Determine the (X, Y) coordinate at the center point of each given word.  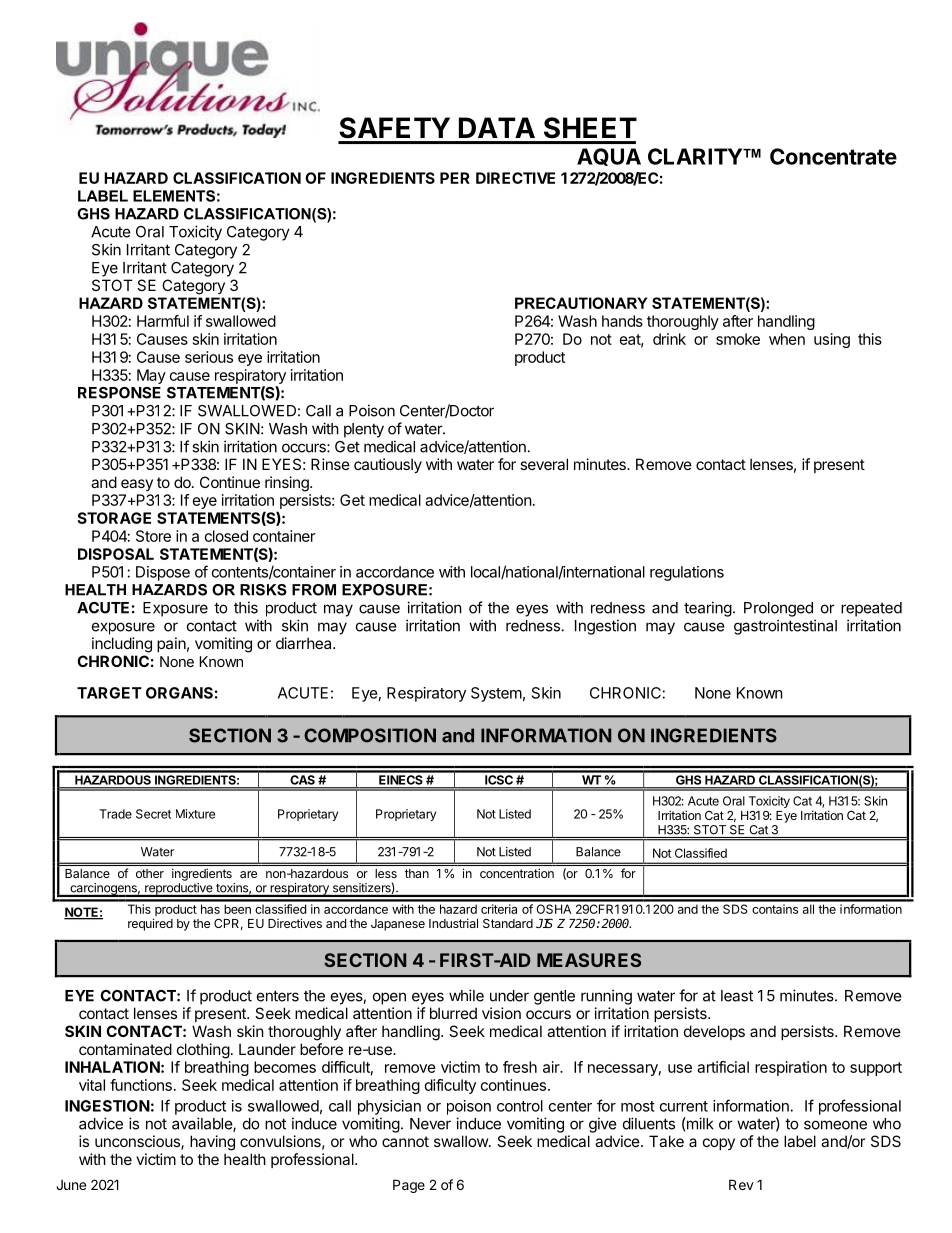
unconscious (138, 1142)
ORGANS (179, 693)
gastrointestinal (785, 627)
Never (430, 1124)
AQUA (609, 157)
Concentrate (833, 156)
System (496, 694)
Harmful (163, 321)
